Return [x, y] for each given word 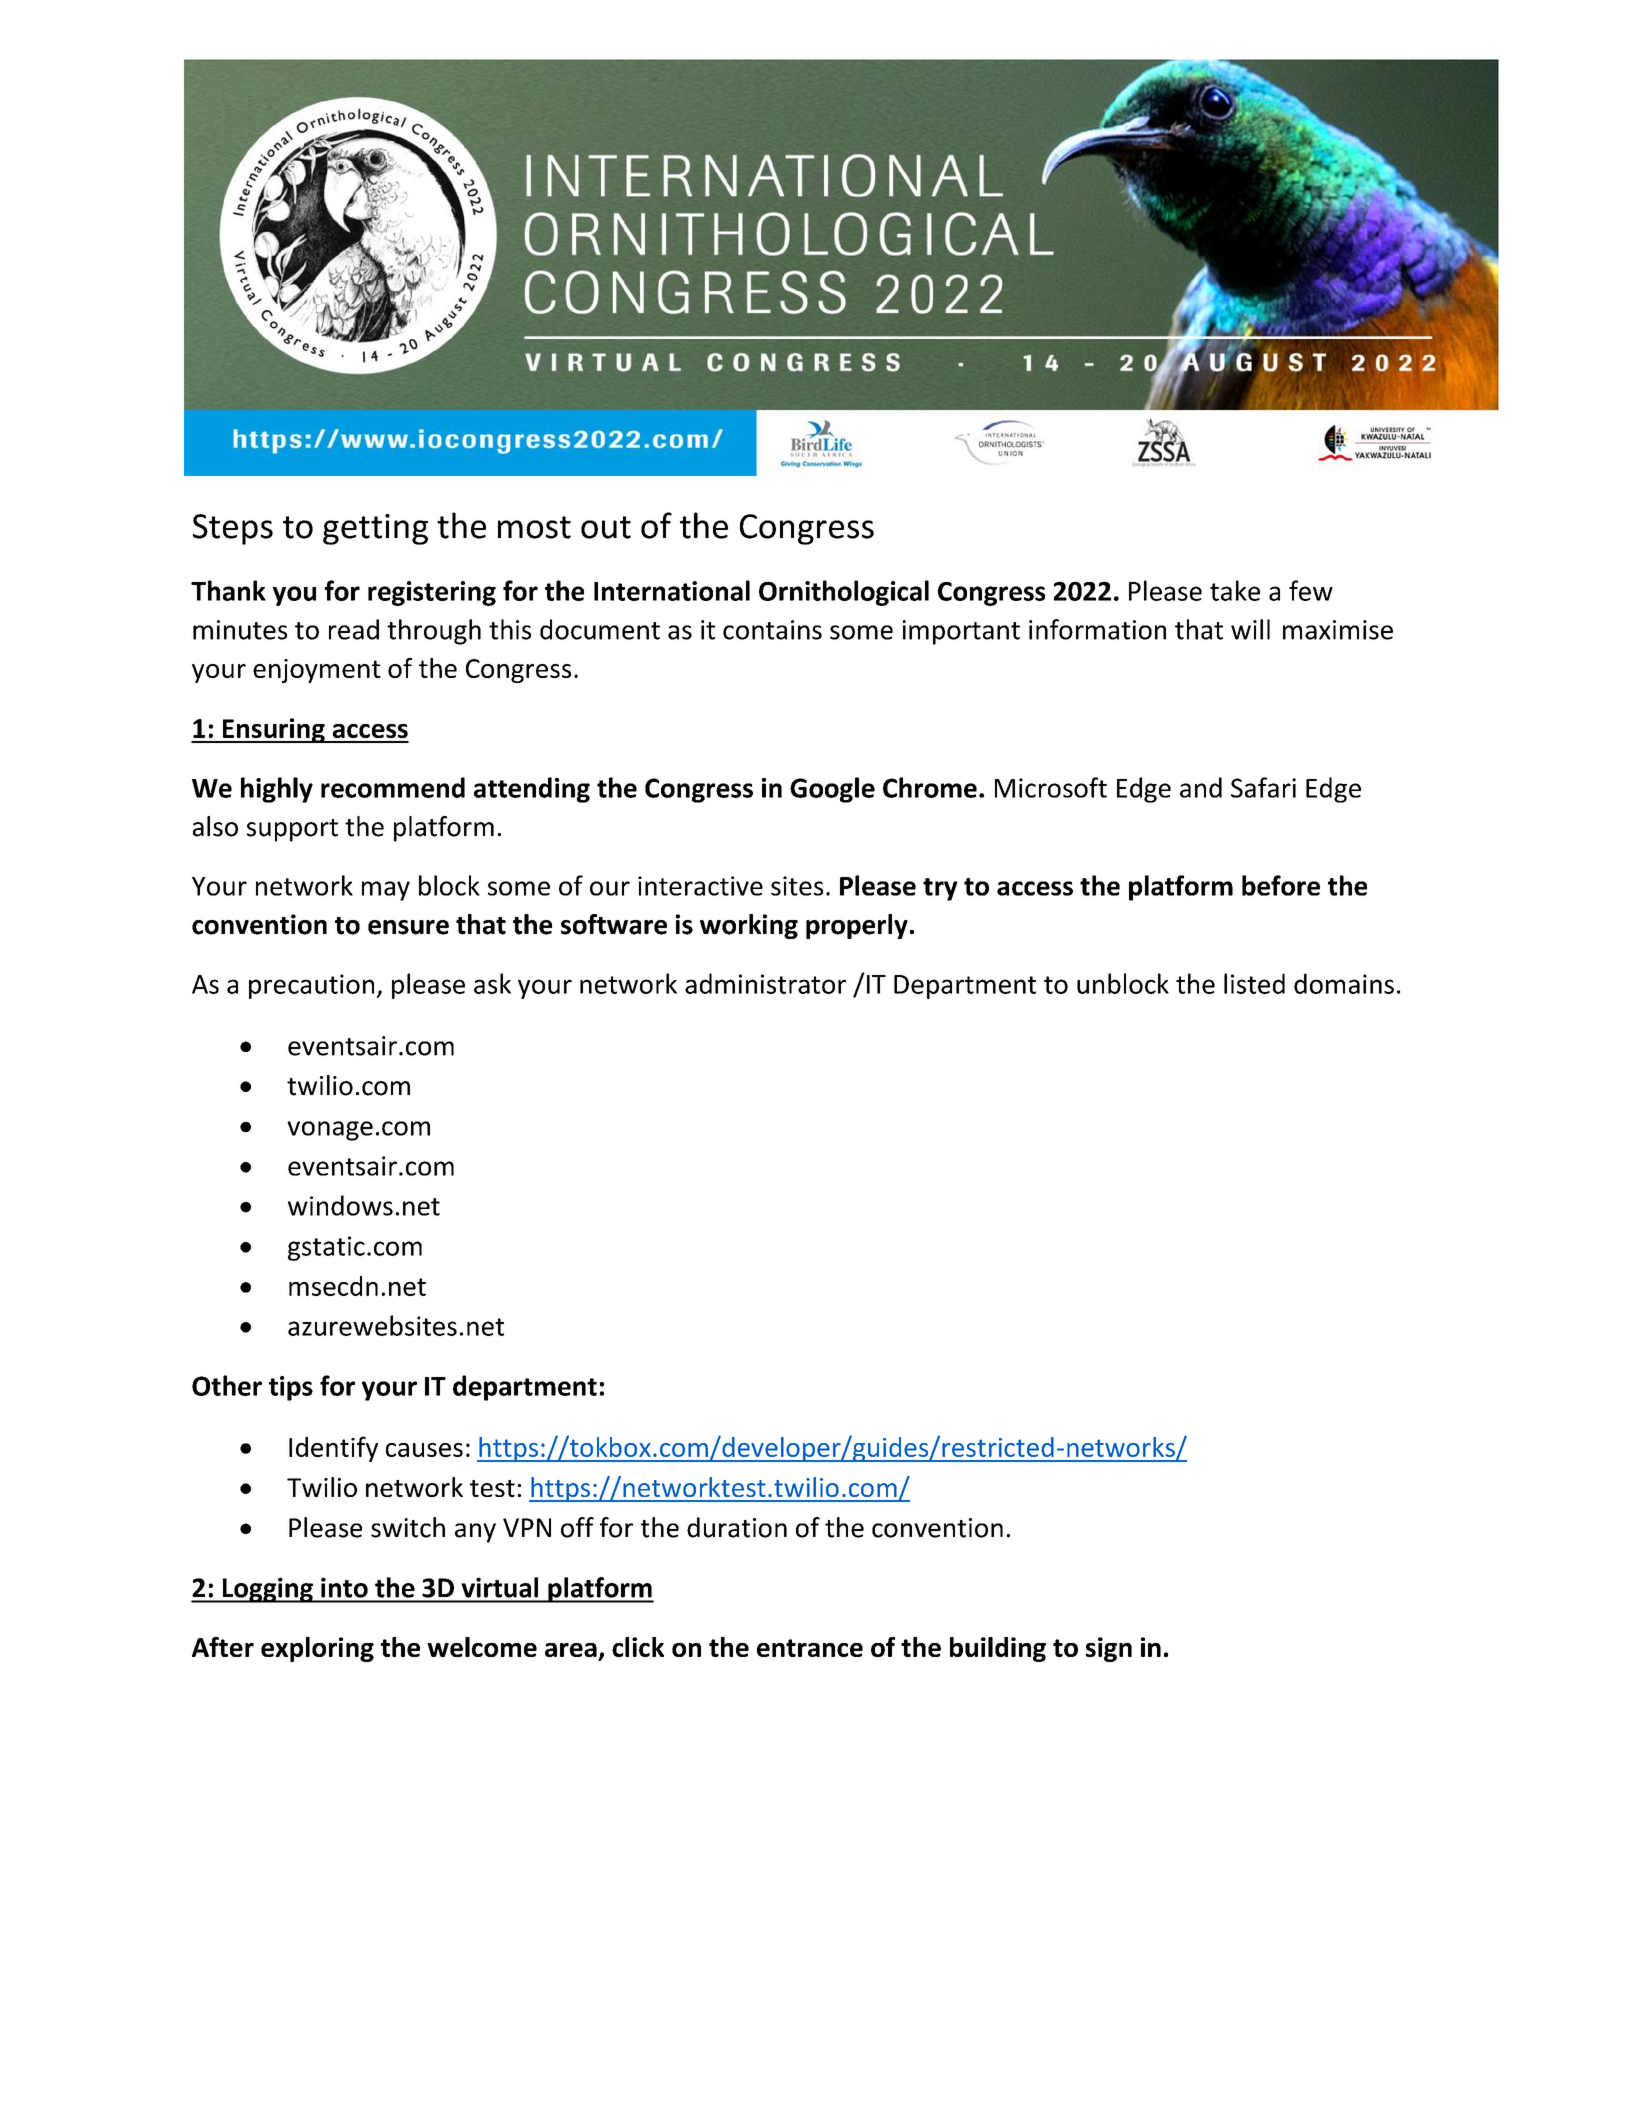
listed [1254, 983]
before [1281, 885]
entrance [810, 1648]
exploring [317, 1649]
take [1235, 590]
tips [291, 1388]
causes [424, 1450]
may [386, 891]
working [749, 926]
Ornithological [844, 593]
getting [375, 529]
